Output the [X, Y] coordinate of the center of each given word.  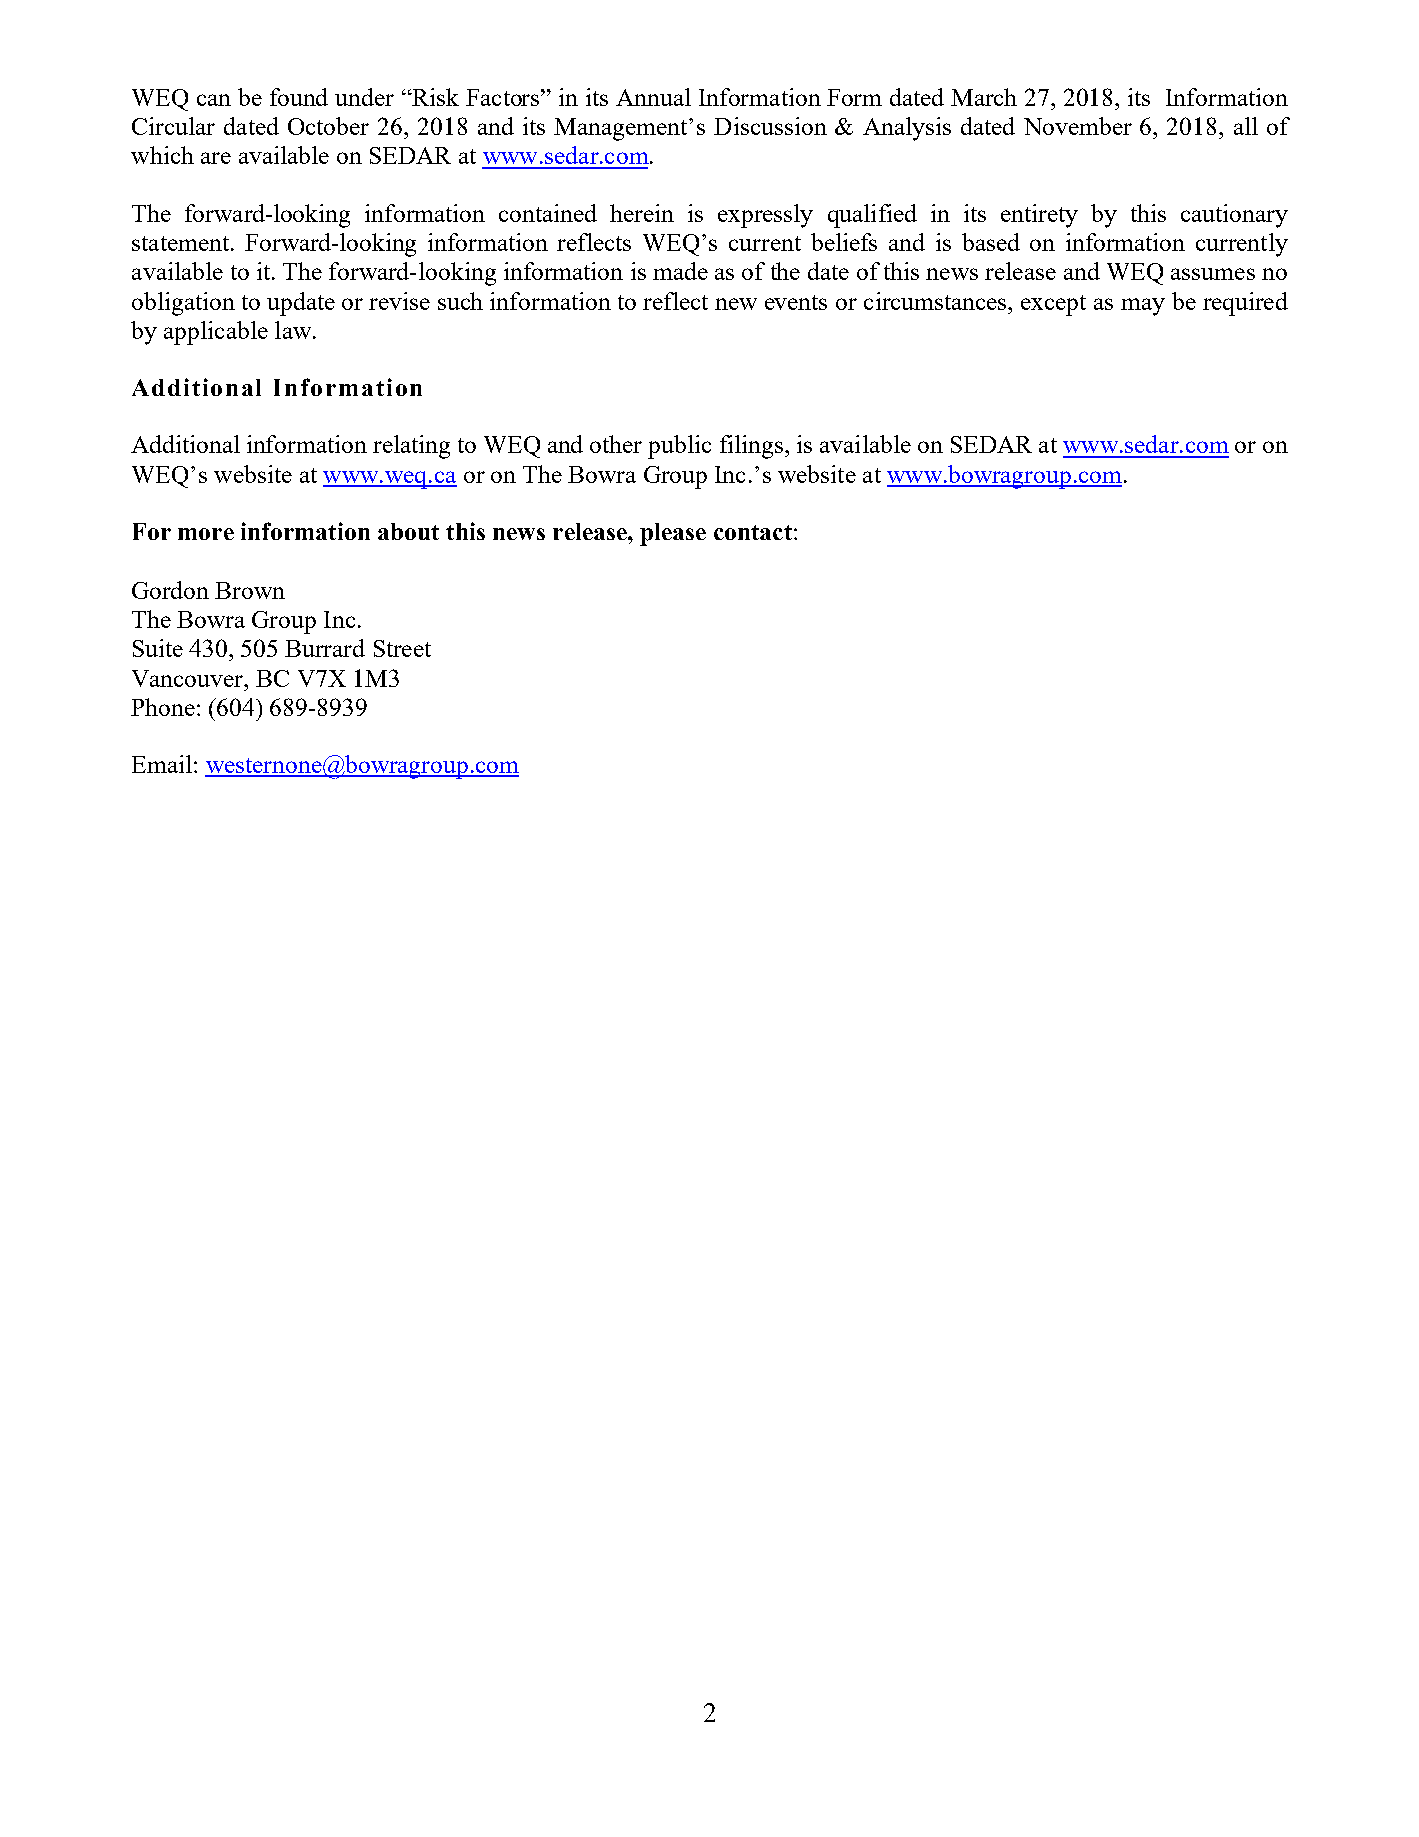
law [293, 330]
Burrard [325, 648]
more [206, 534]
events [796, 302]
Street [402, 648]
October [328, 126]
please [673, 534]
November [1078, 126]
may [1143, 307]
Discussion [770, 126]
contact [753, 532]
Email [162, 764]
